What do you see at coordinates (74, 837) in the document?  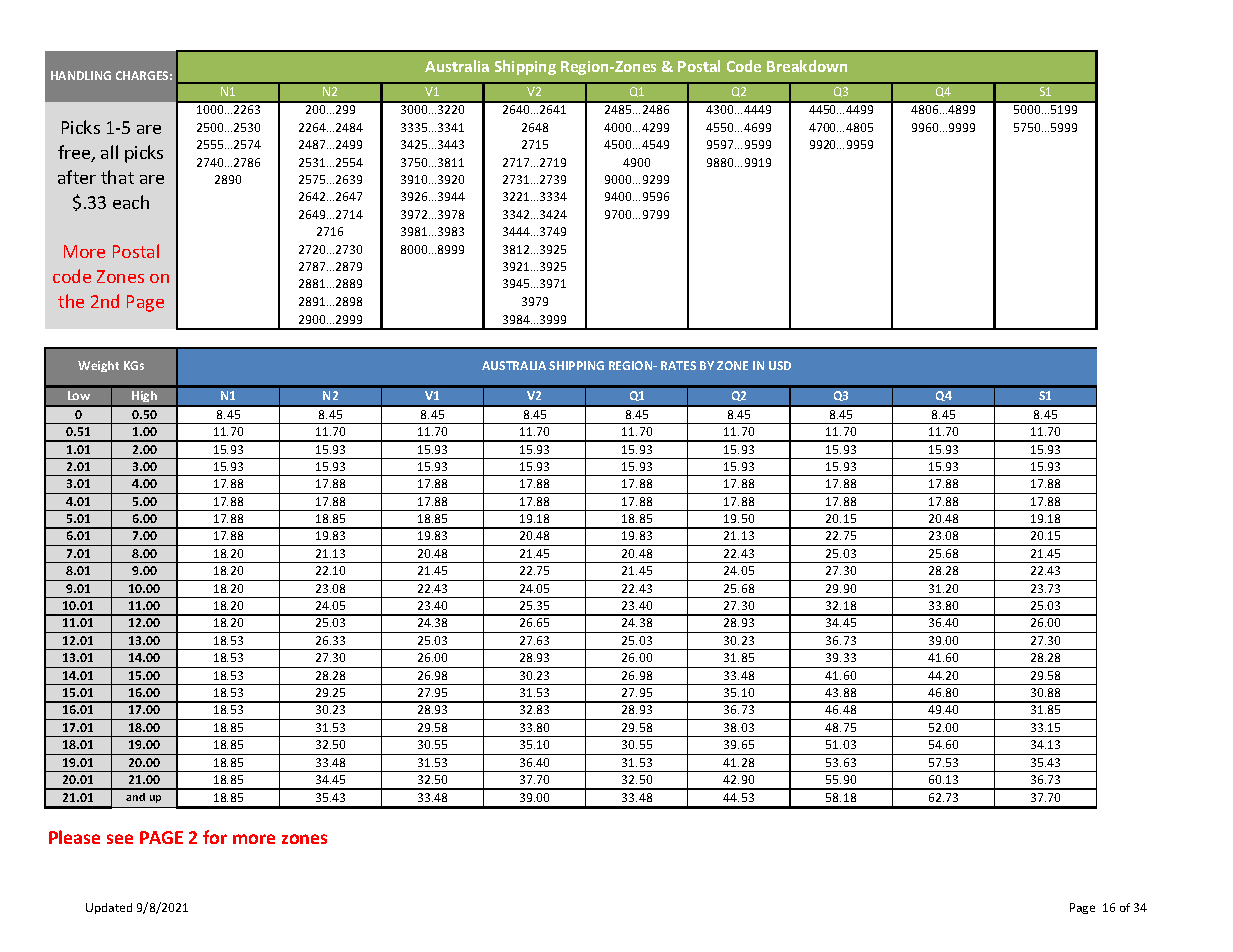 I see `Please` at bounding box center [74, 837].
